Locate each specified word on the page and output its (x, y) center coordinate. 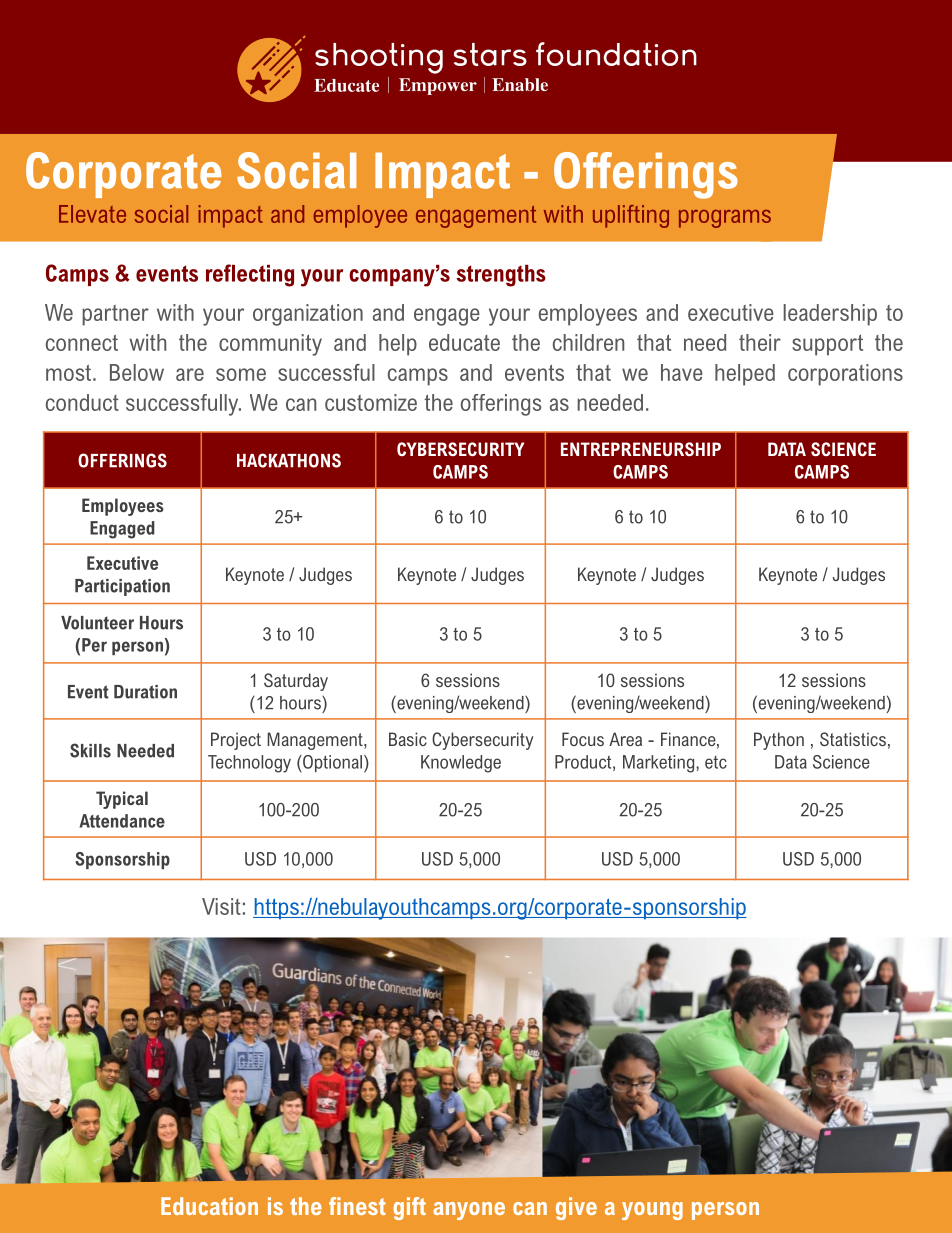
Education (209, 1206)
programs (725, 219)
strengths (501, 276)
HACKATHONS (289, 460)
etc (716, 762)
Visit (221, 906)
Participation (122, 587)
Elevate (92, 214)
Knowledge (461, 764)
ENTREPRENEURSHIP (641, 449)
